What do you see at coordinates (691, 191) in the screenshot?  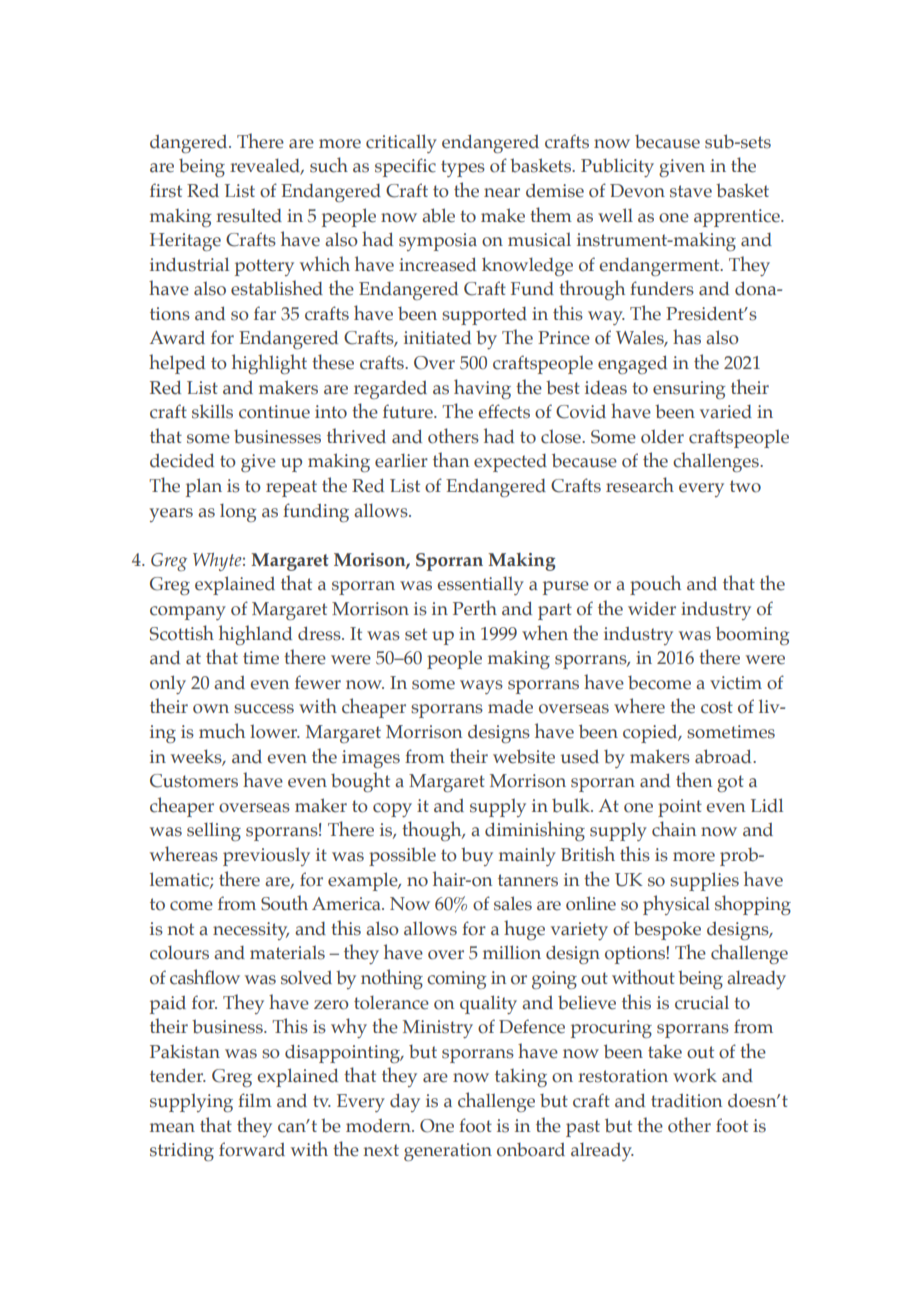 I see `stave` at bounding box center [691, 191].
